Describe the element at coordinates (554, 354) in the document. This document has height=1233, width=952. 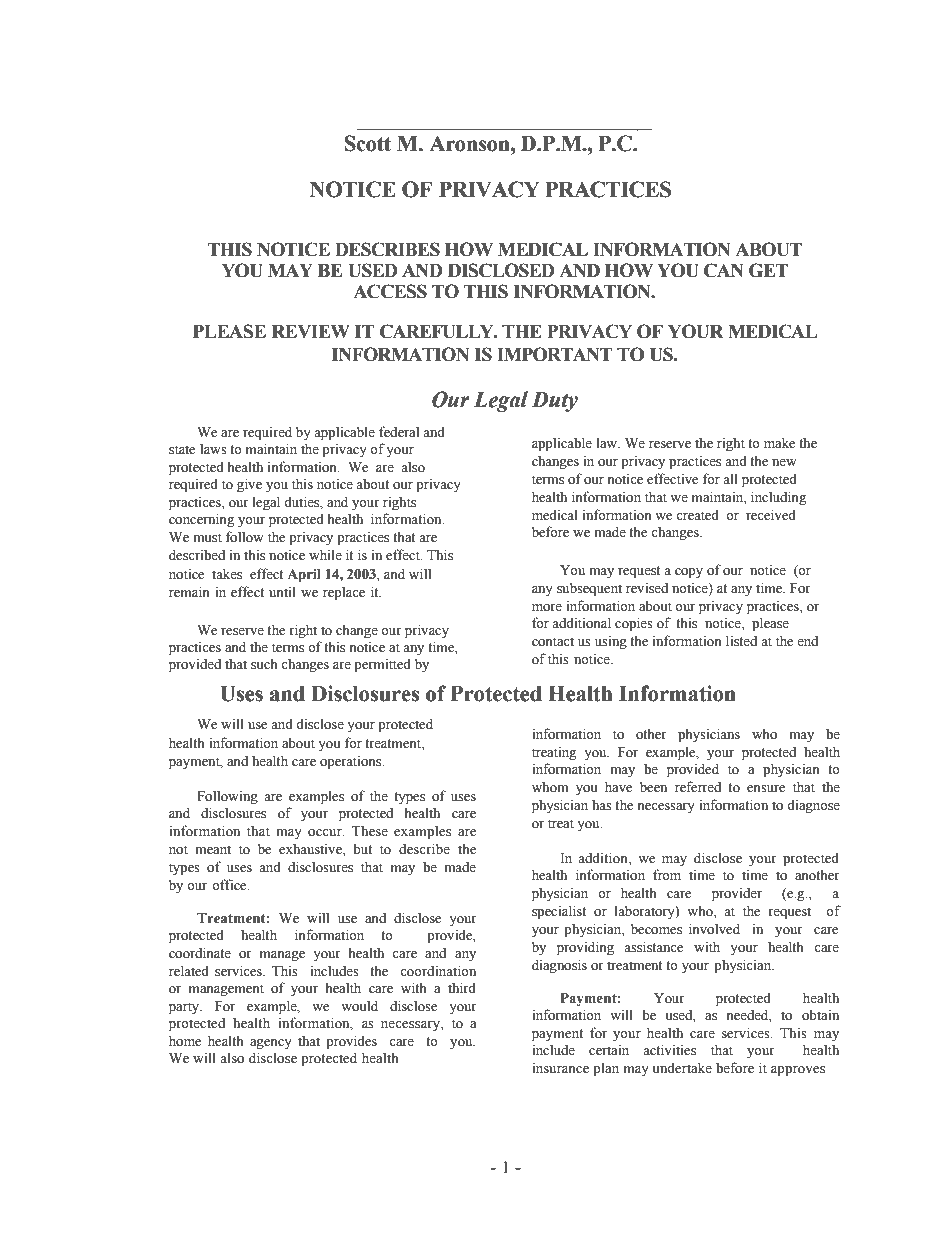
I see `IMPORTANT` at that location.
